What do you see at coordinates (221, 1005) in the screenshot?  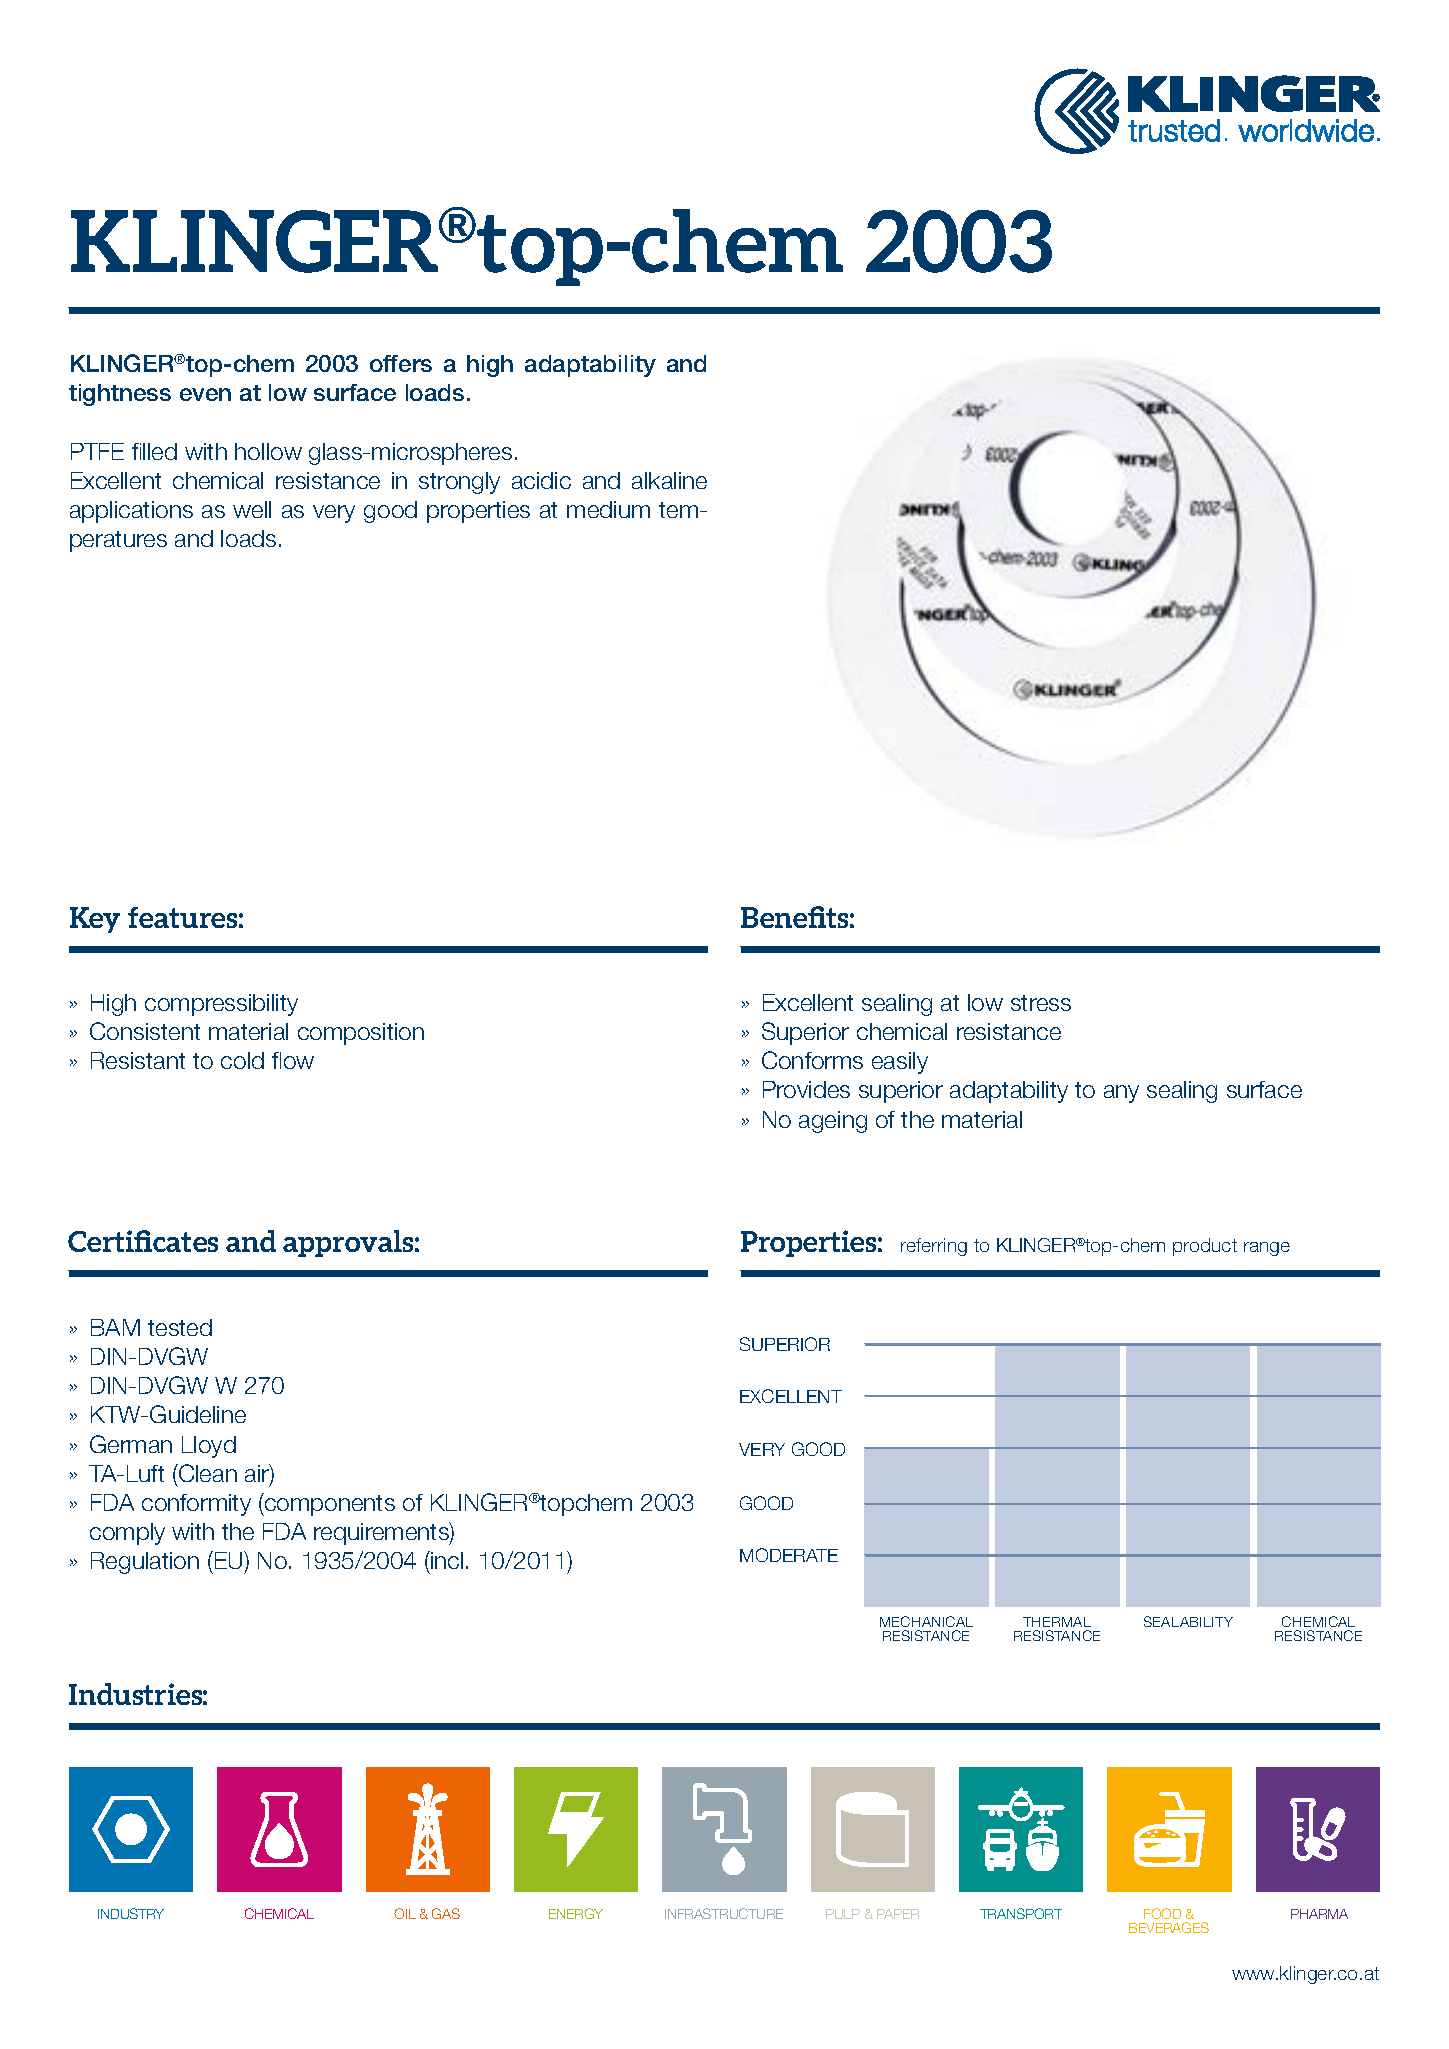 I see `compressibility` at bounding box center [221, 1005].
